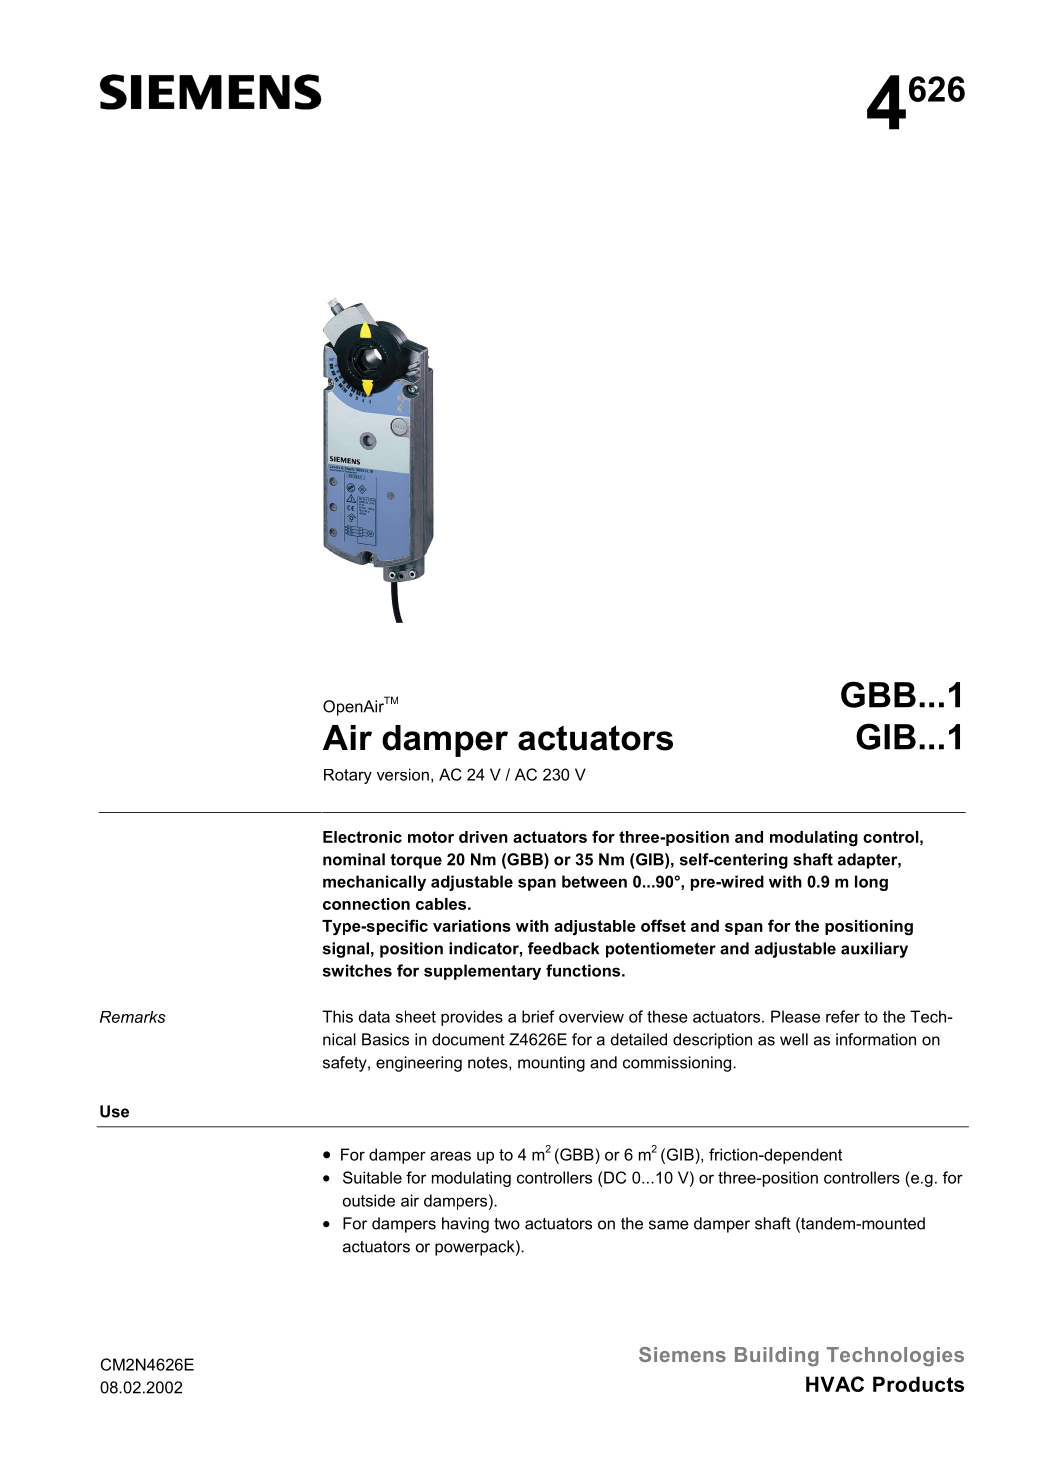  What do you see at coordinates (465, 1225) in the screenshot?
I see `having` at bounding box center [465, 1225].
